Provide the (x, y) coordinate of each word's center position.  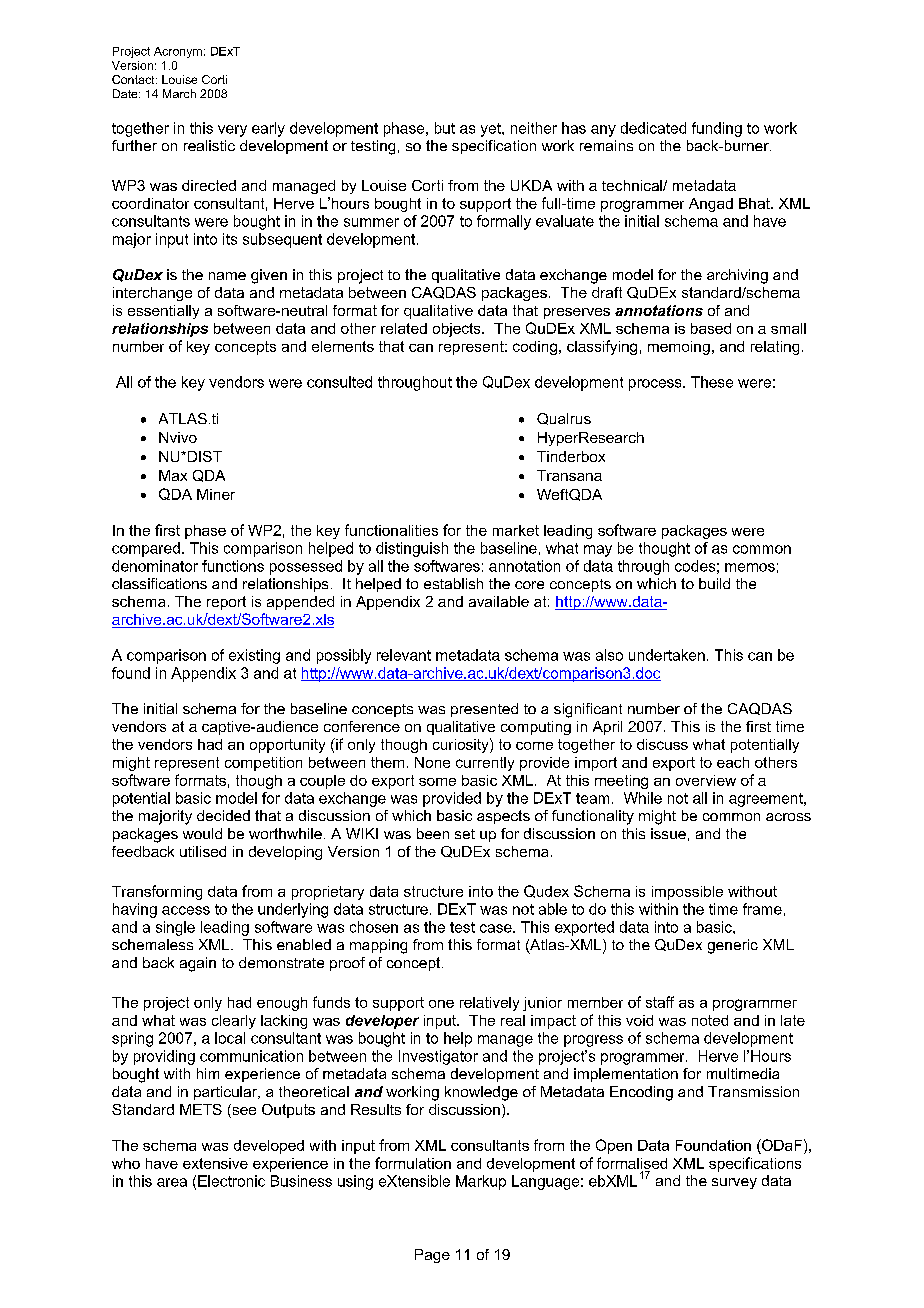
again (198, 964)
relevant (404, 655)
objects (458, 330)
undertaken (667, 655)
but (445, 128)
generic (733, 946)
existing (254, 656)
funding (717, 129)
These (712, 382)
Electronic (231, 1181)
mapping (378, 946)
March (179, 93)
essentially (163, 312)
